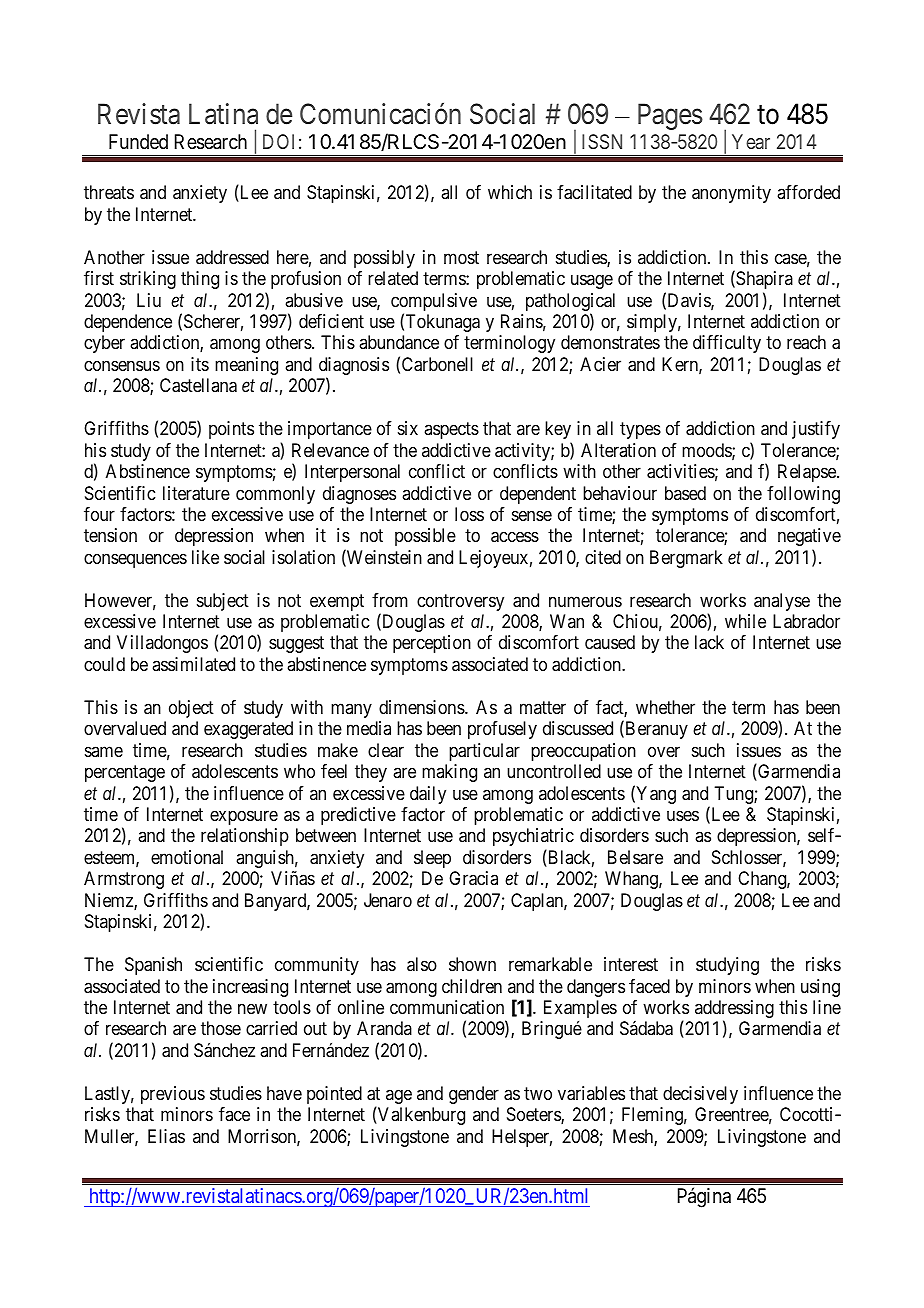 The width and height of the screenshot is (924, 1308). What do you see at coordinates (510, 192) in the screenshot?
I see `which` at bounding box center [510, 192].
